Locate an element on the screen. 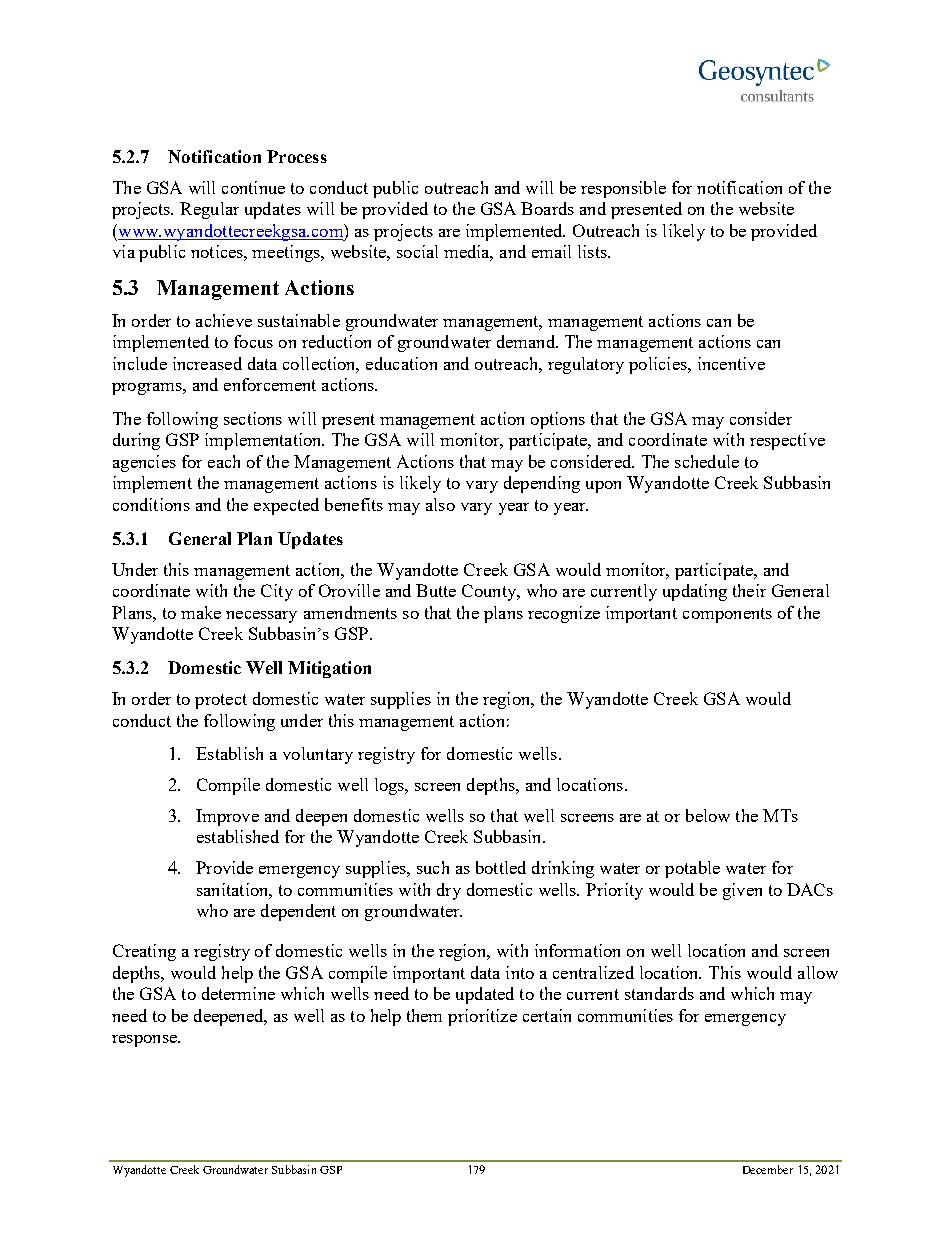 The height and width of the screenshot is (1233, 952). response is located at coordinates (145, 1041).
